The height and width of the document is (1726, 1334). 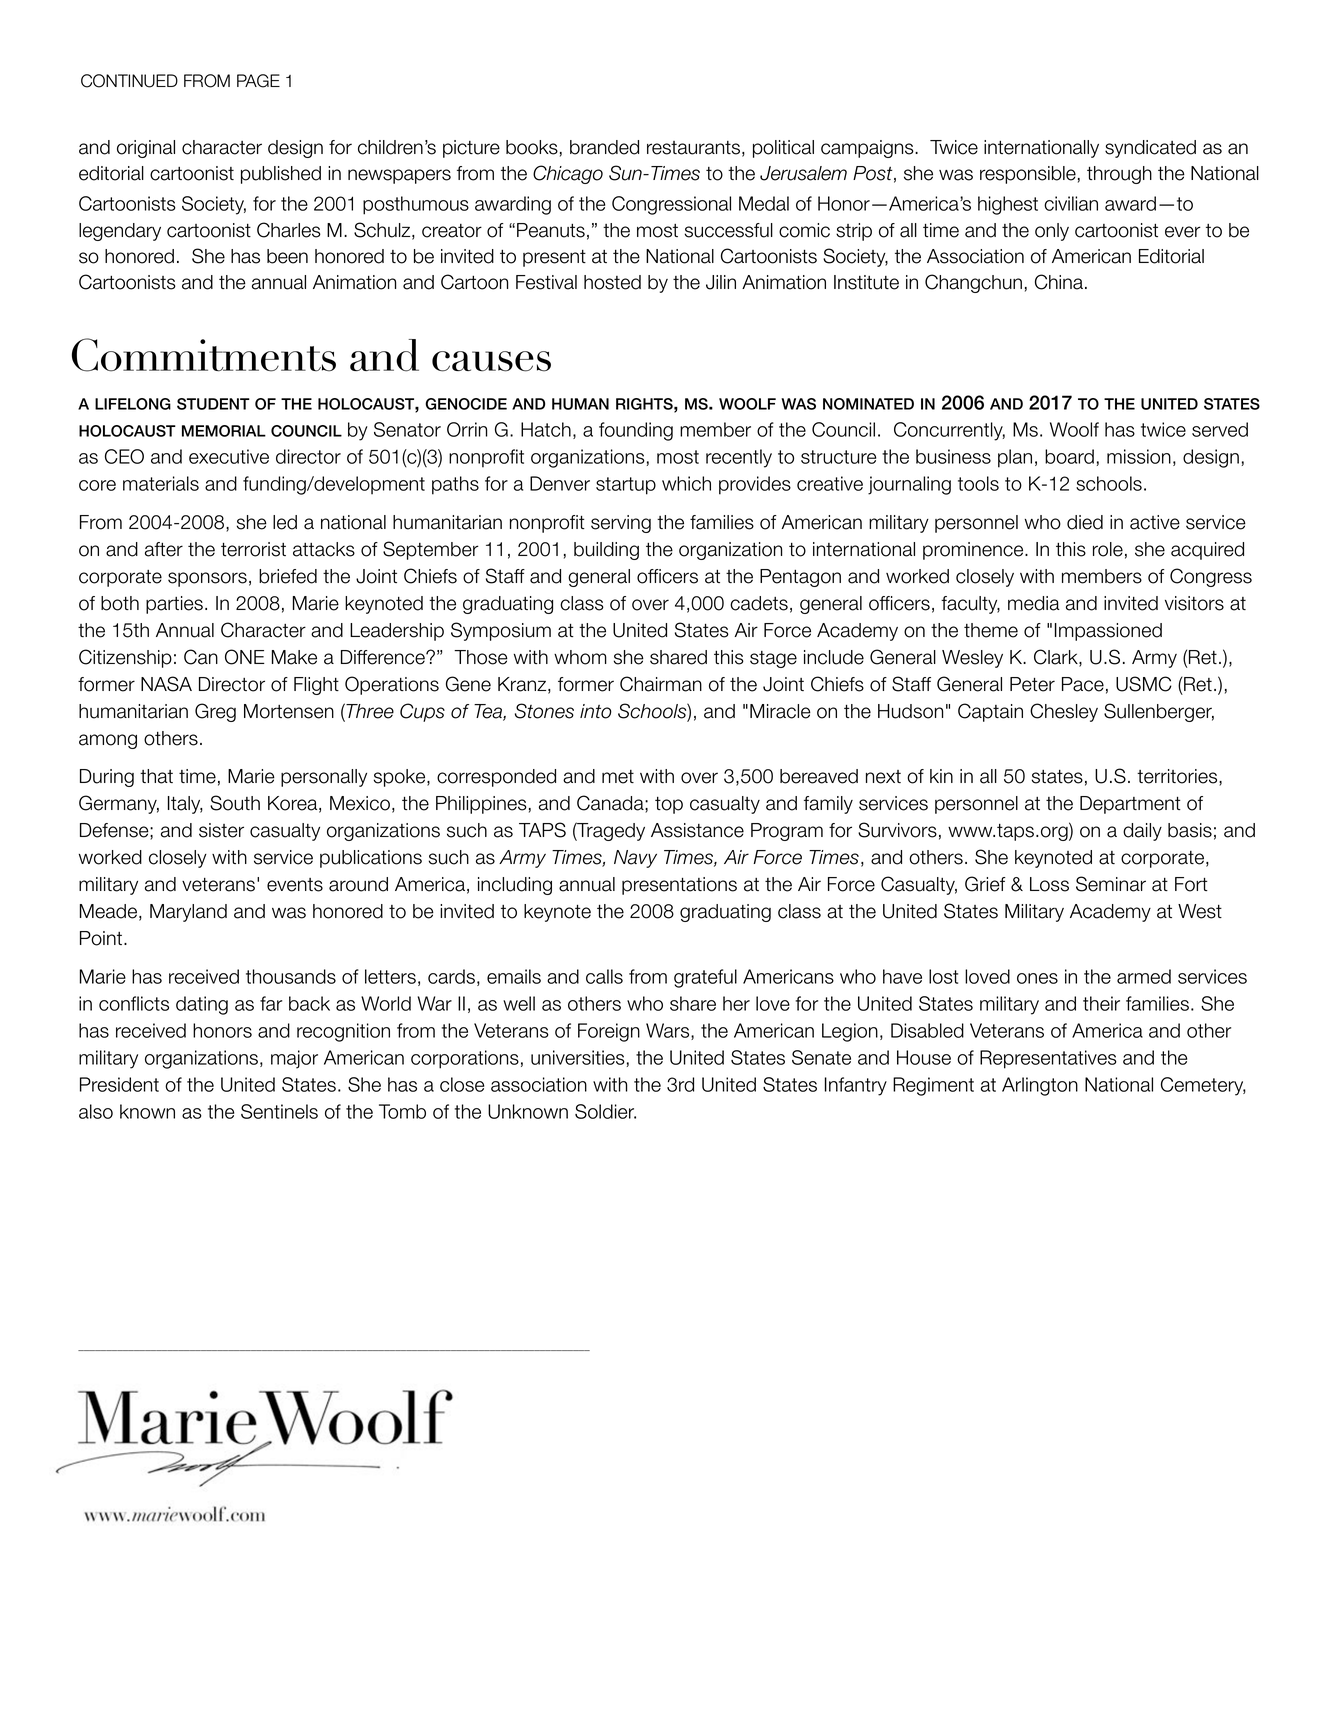 What do you see at coordinates (1142, 832) in the document?
I see `daily` at bounding box center [1142, 832].
